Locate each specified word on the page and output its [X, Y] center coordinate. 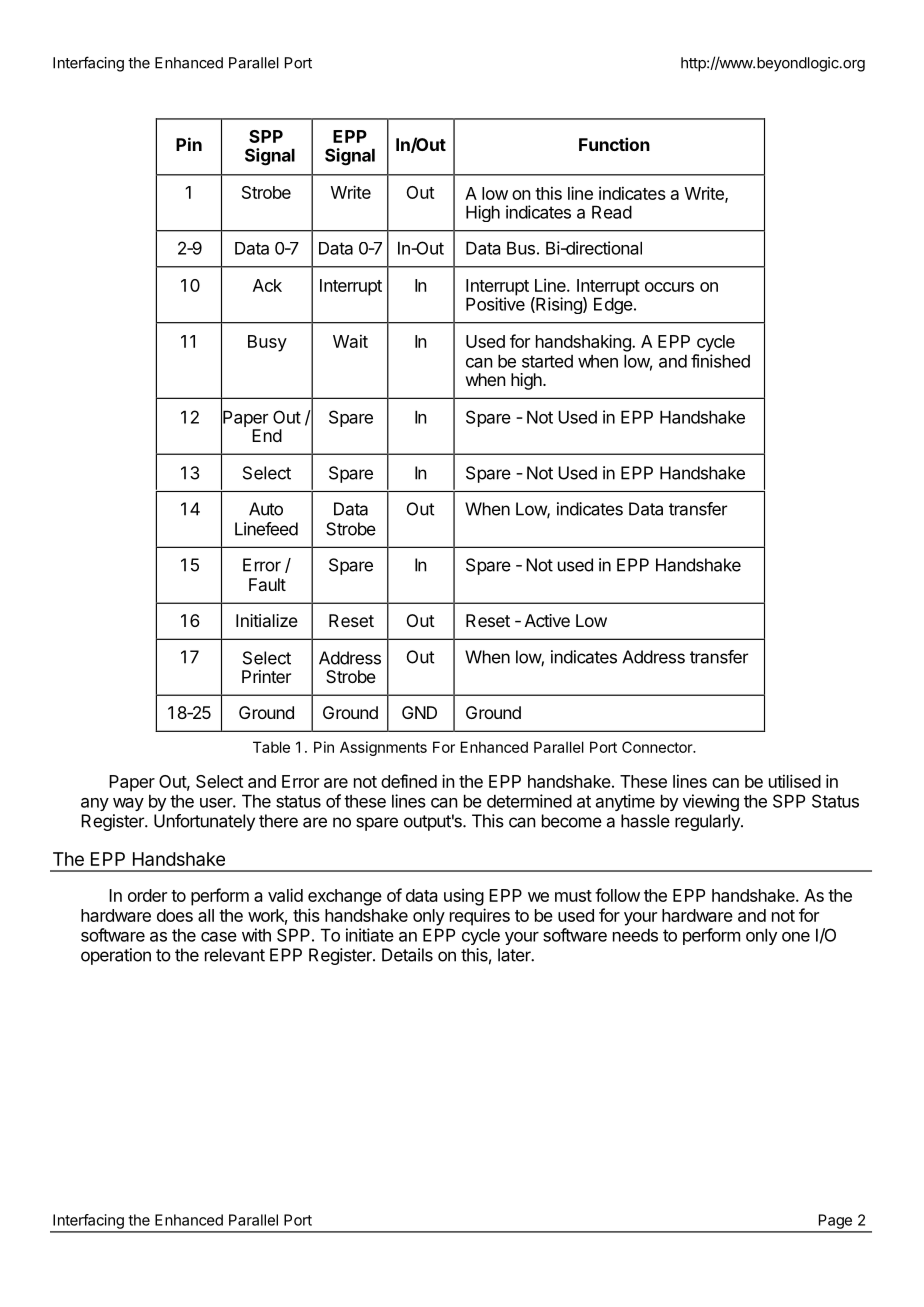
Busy [267, 343]
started [547, 361]
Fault [267, 584]
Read [612, 212]
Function [614, 144]
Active [547, 620]
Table [271, 747]
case [219, 937]
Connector [658, 747]
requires [480, 917]
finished [720, 361]
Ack [267, 285]
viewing [711, 803]
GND [419, 712]
